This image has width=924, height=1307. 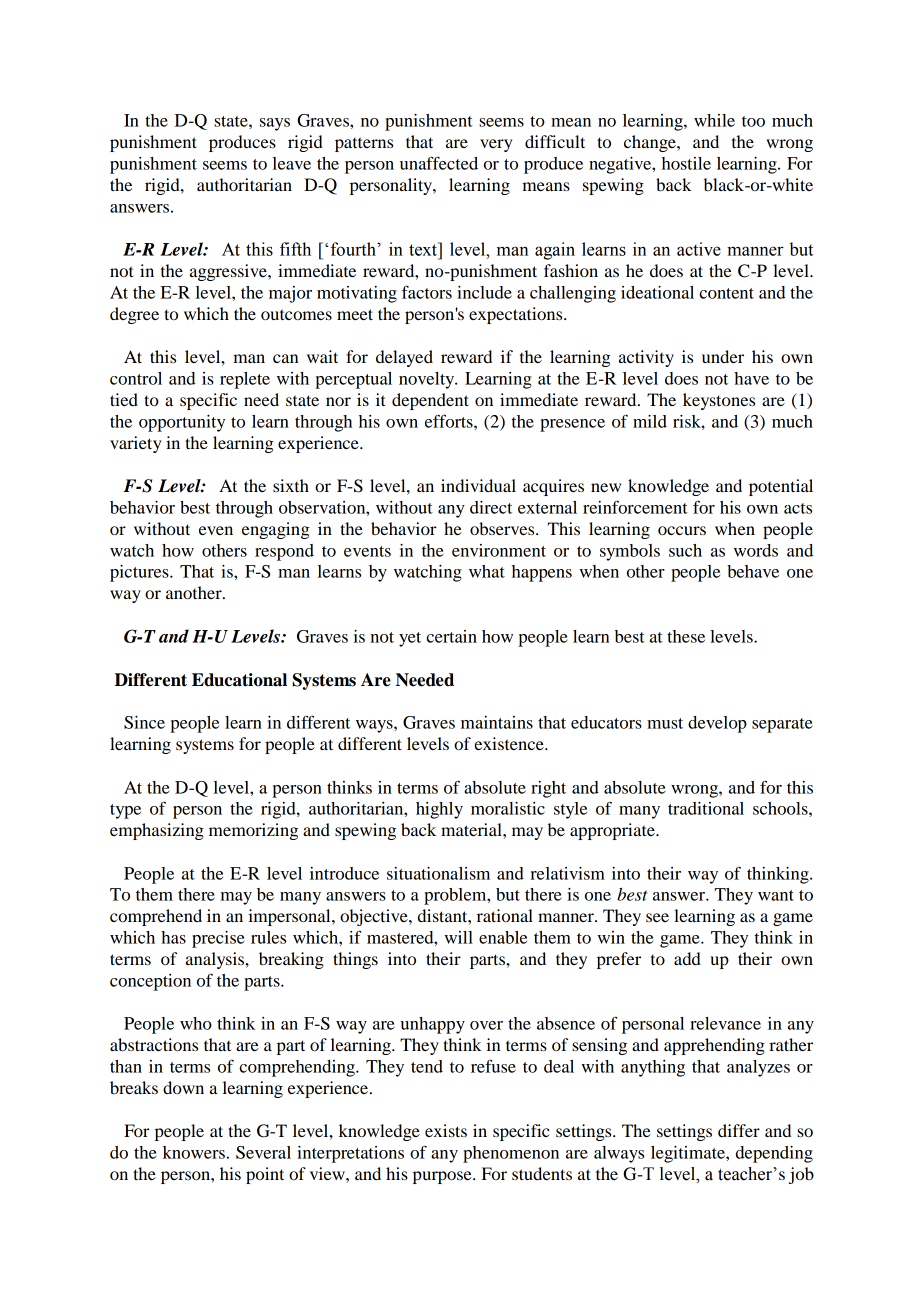 What do you see at coordinates (446, 1130) in the image?
I see `exists` at bounding box center [446, 1130].
